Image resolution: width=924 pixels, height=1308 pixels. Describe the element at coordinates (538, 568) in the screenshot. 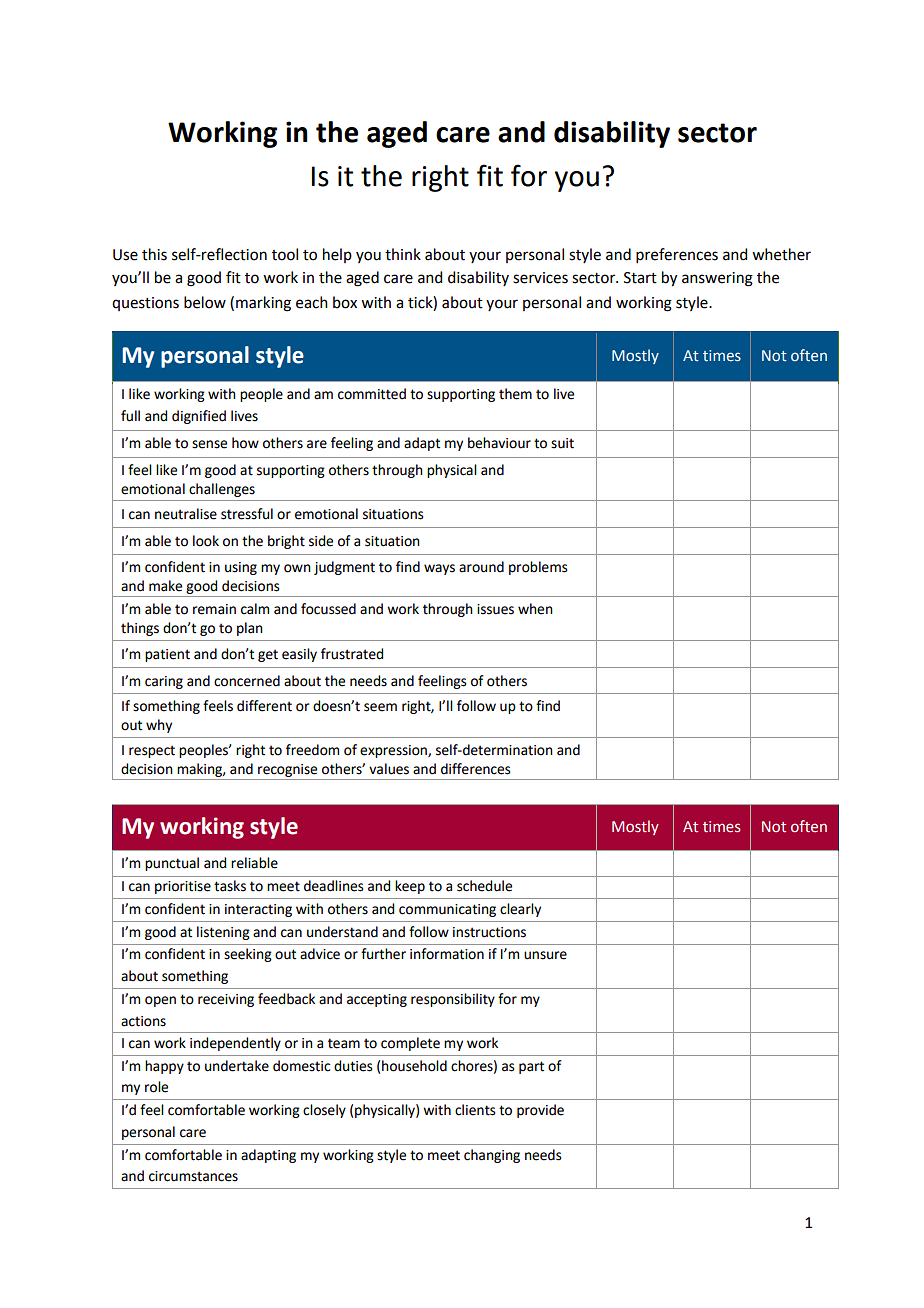

I see `problems` at that location.
